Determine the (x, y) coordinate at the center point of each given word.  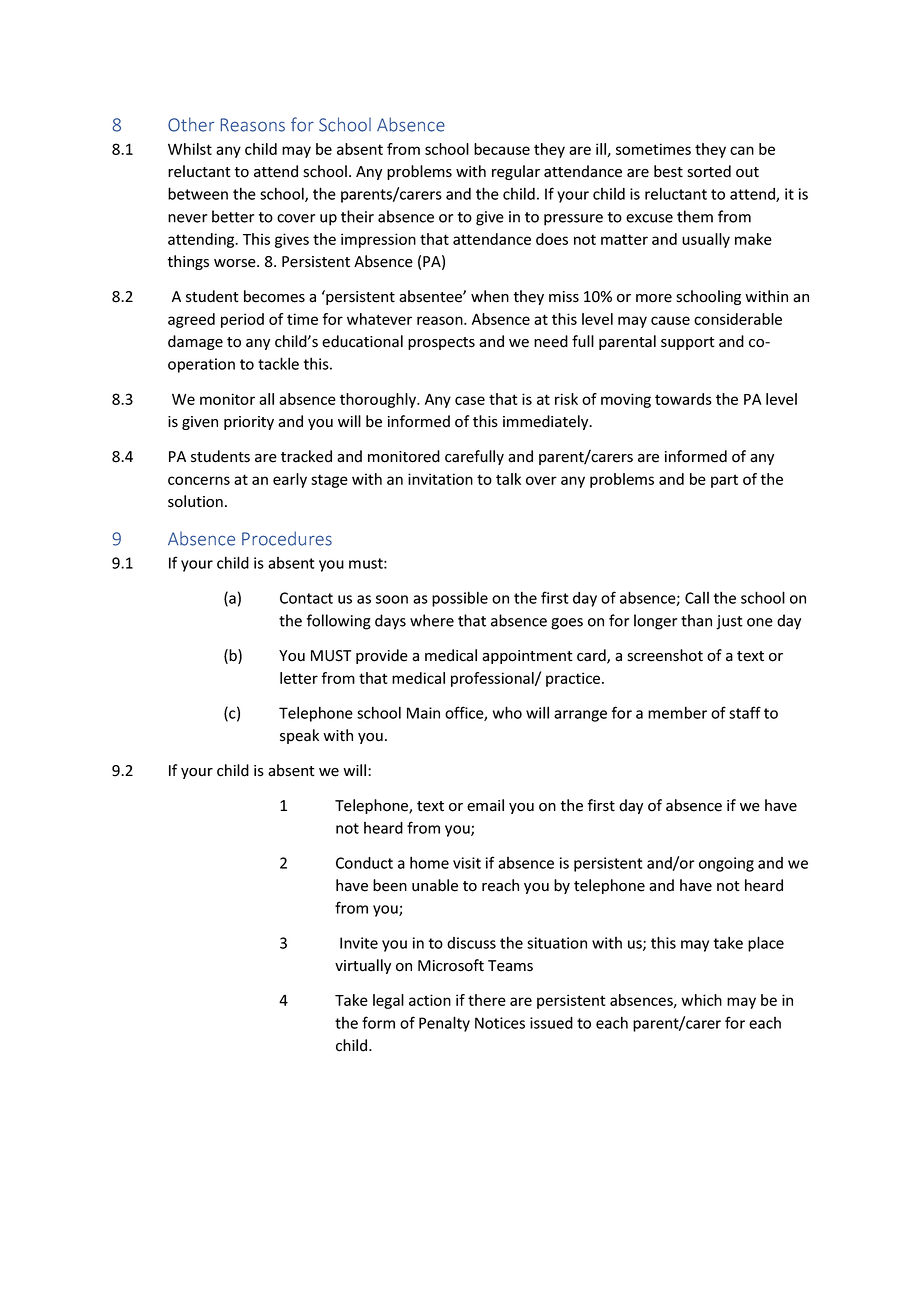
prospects (441, 343)
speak (299, 736)
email (485, 805)
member (677, 712)
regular (516, 172)
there (487, 1000)
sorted (709, 171)
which (701, 1000)
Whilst (190, 149)
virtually (363, 966)
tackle (278, 363)
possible (460, 599)
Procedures (287, 538)
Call (697, 598)
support (688, 343)
